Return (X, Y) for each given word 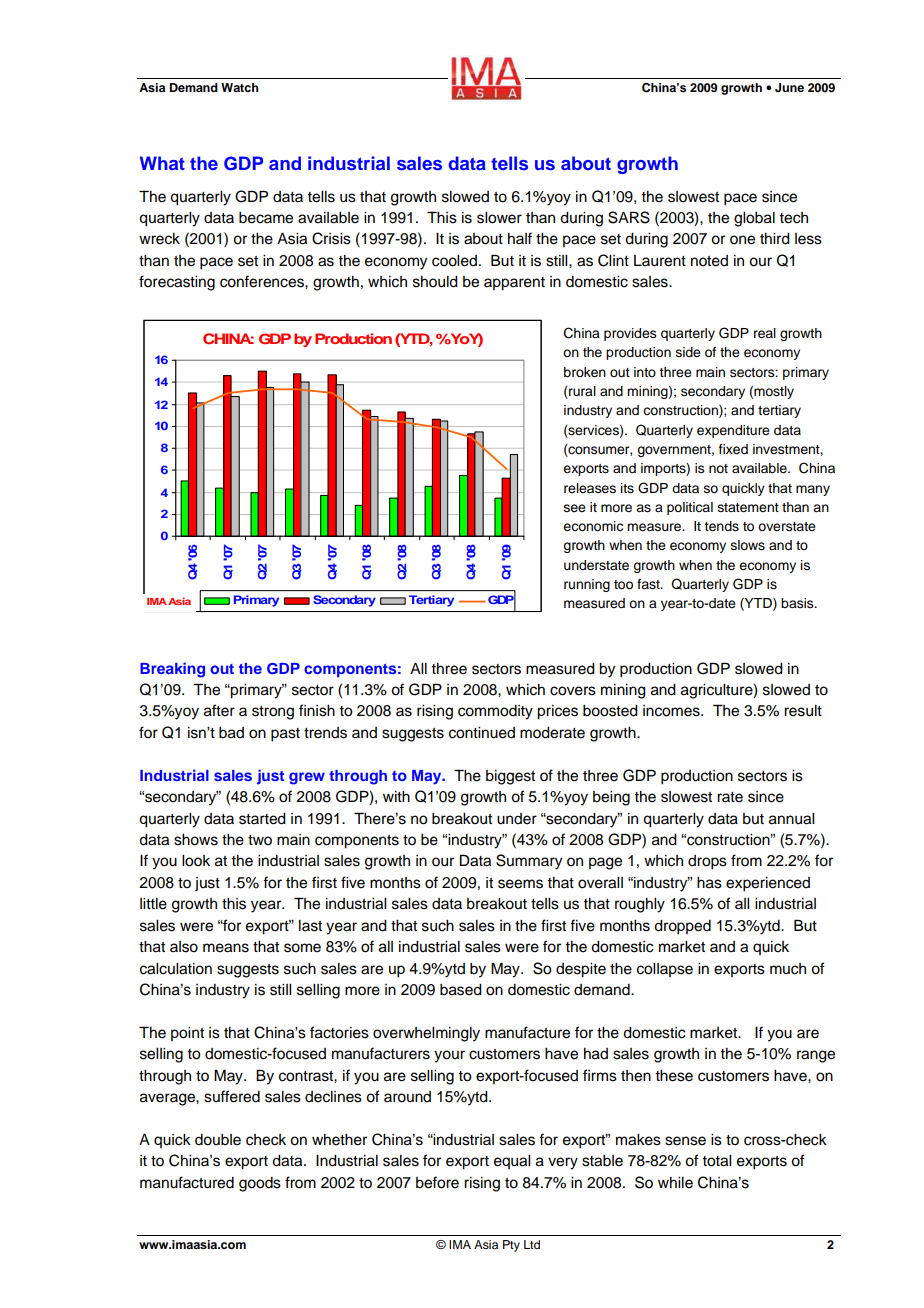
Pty (511, 1246)
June (789, 87)
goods (260, 1184)
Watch (240, 87)
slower (499, 218)
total (716, 1161)
